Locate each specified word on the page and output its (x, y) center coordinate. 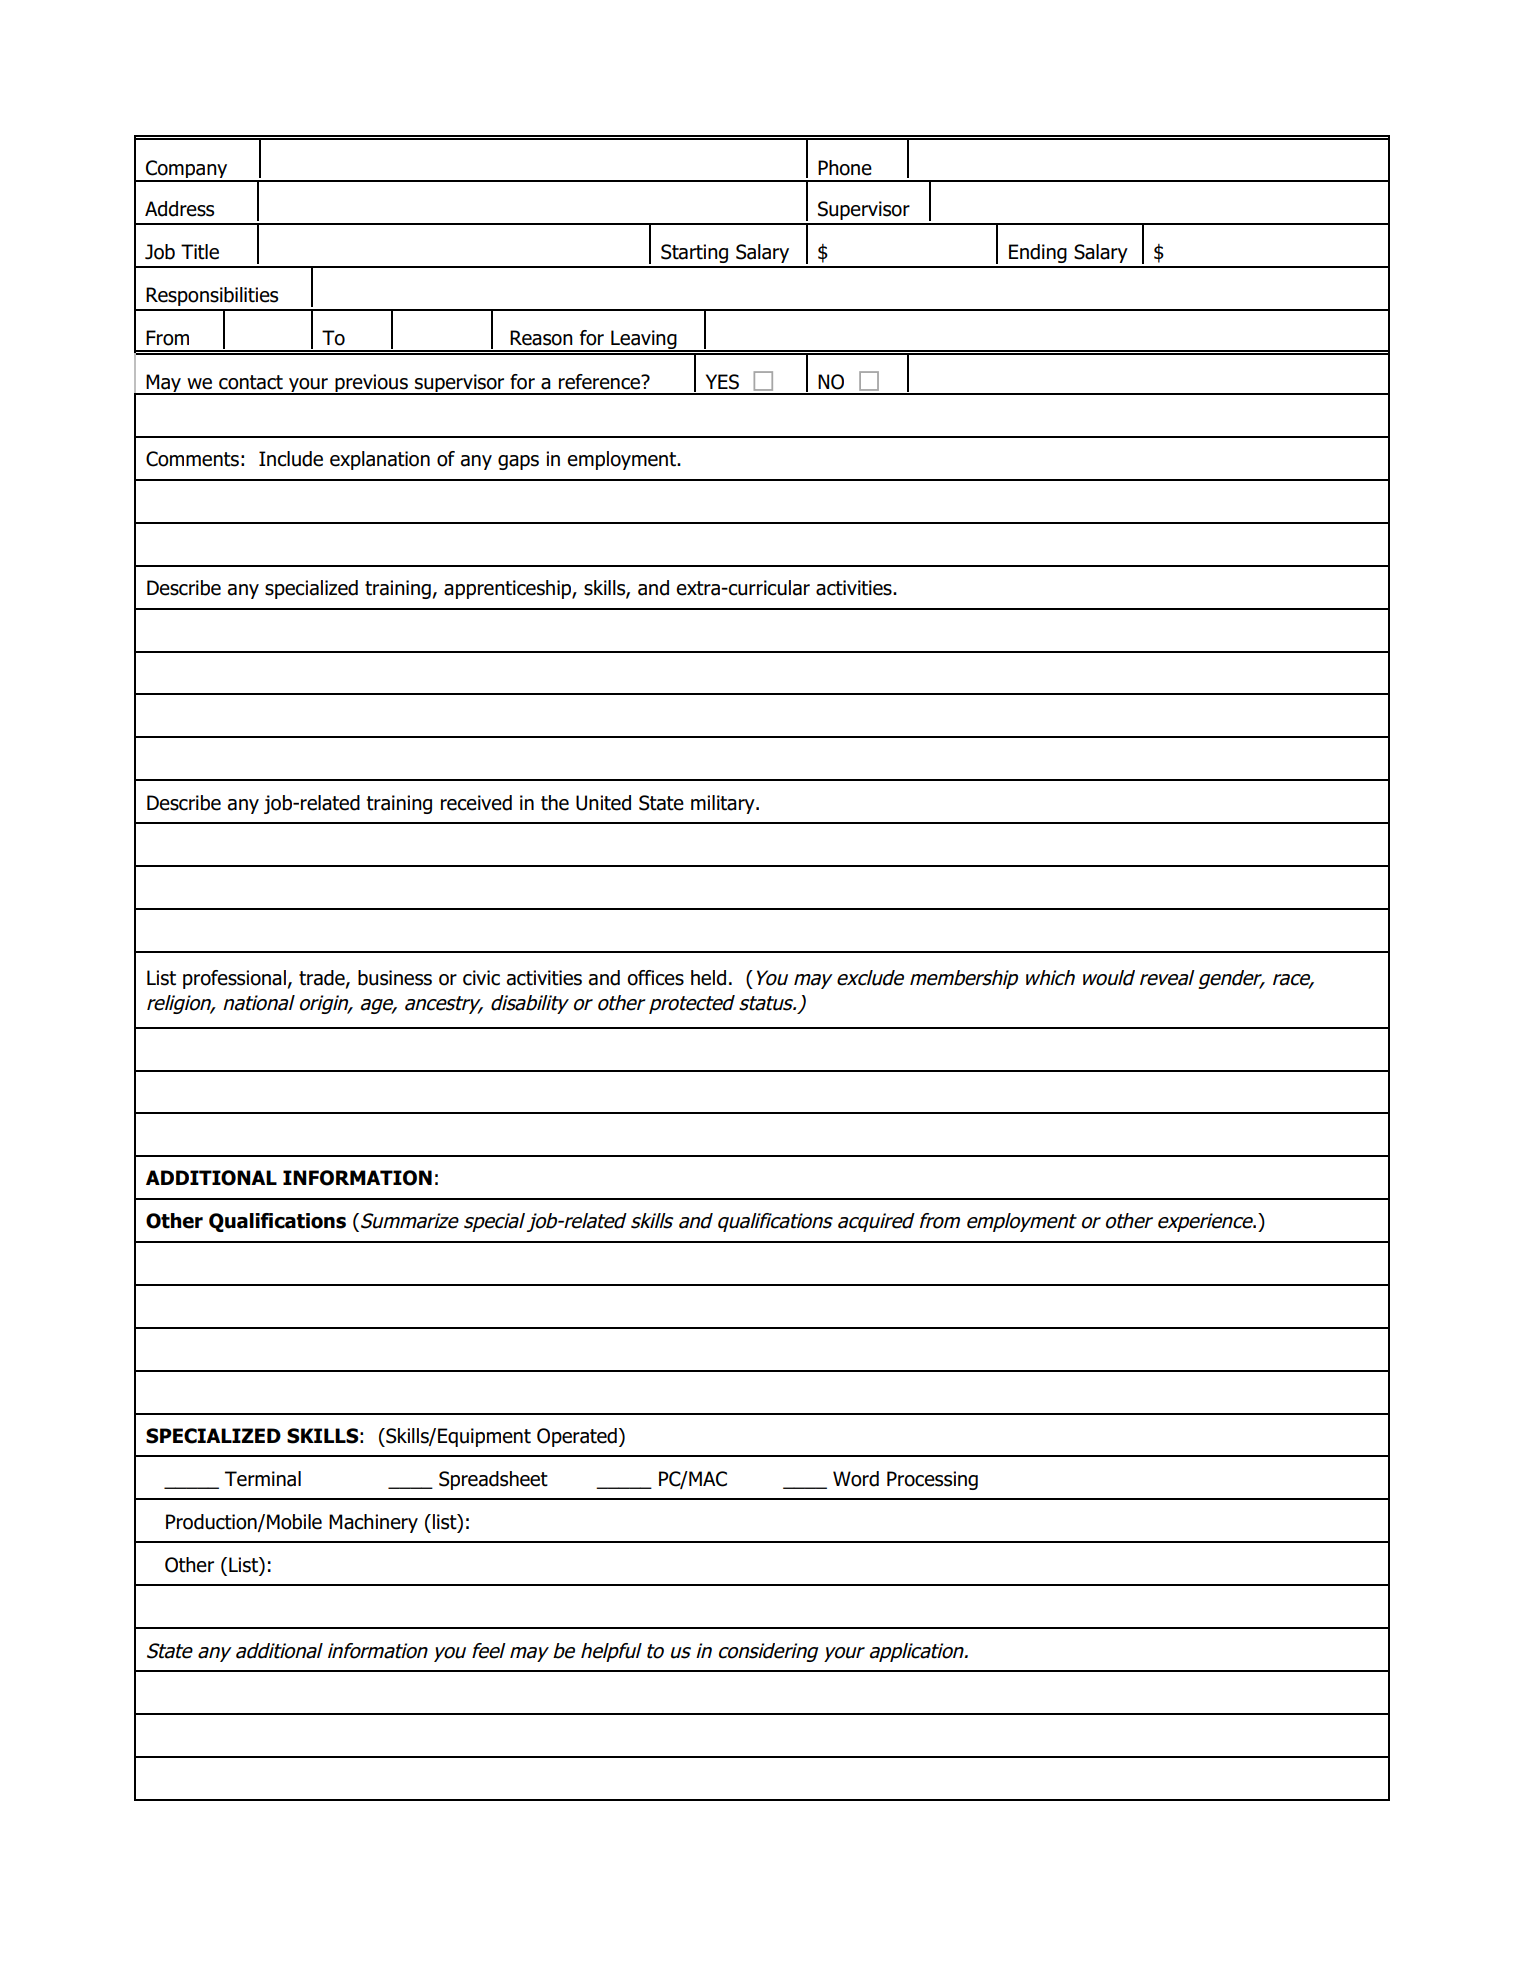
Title (200, 252)
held (708, 978)
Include (291, 459)
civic (481, 978)
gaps (518, 462)
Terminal (263, 1479)
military (724, 804)
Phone (845, 168)
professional (234, 979)
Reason (541, 338)
